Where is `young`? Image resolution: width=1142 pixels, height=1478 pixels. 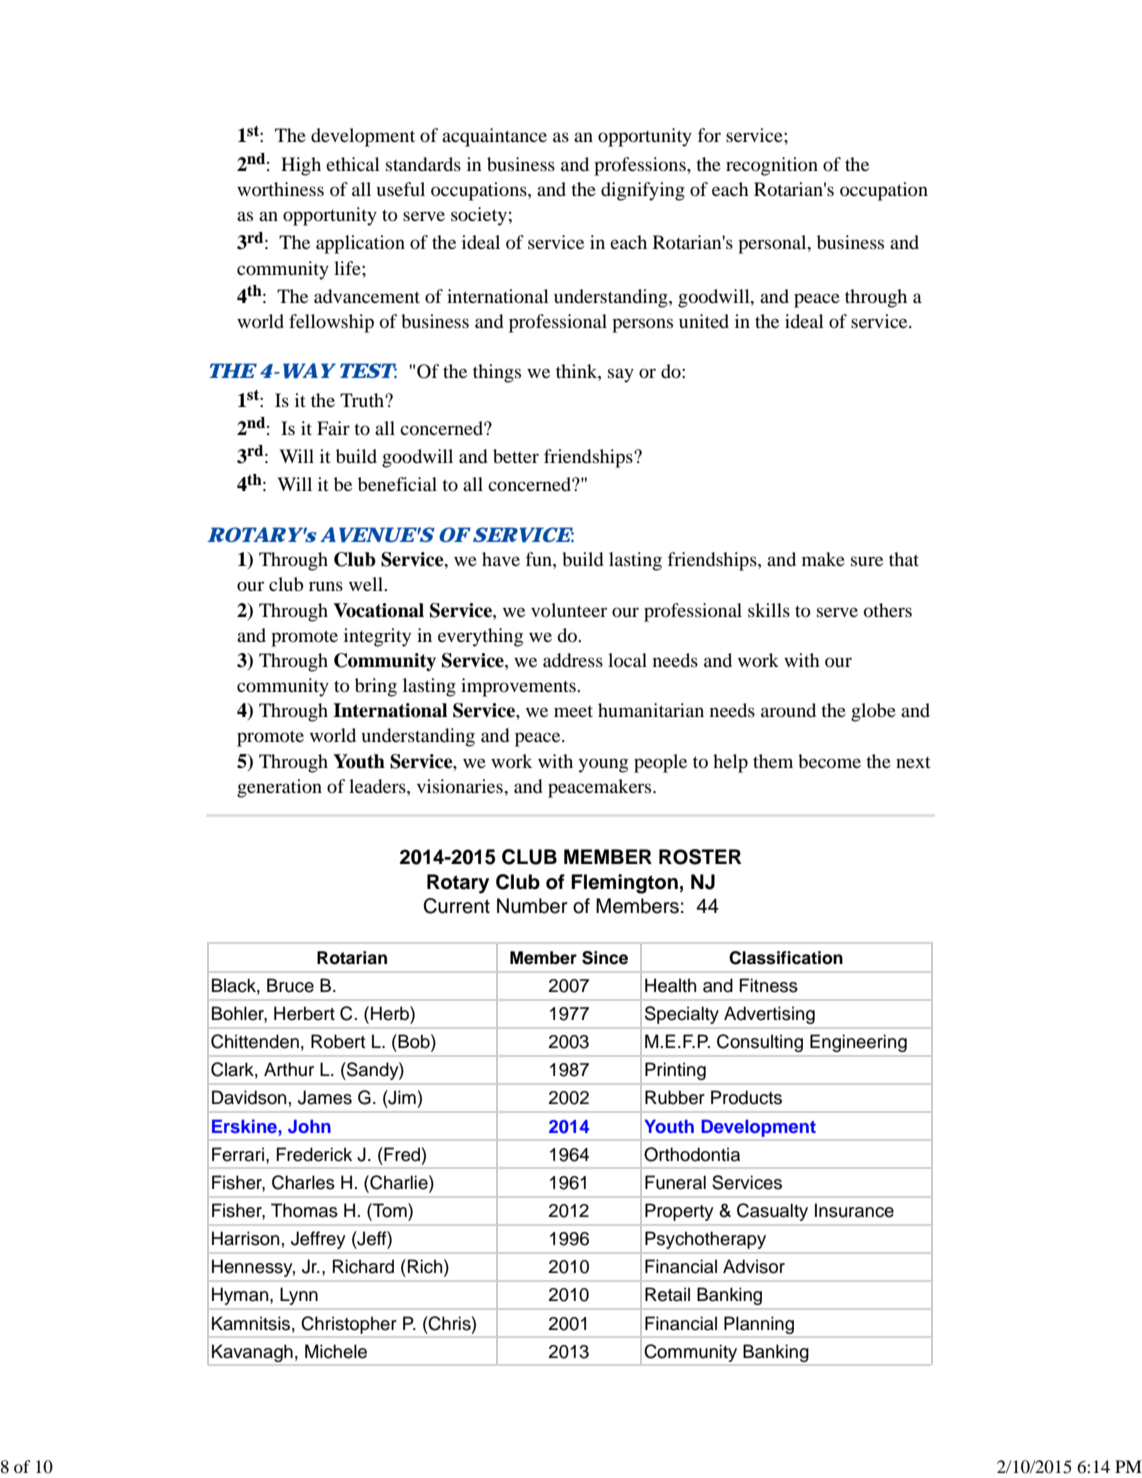 young is located at coordinates (603, 765).
